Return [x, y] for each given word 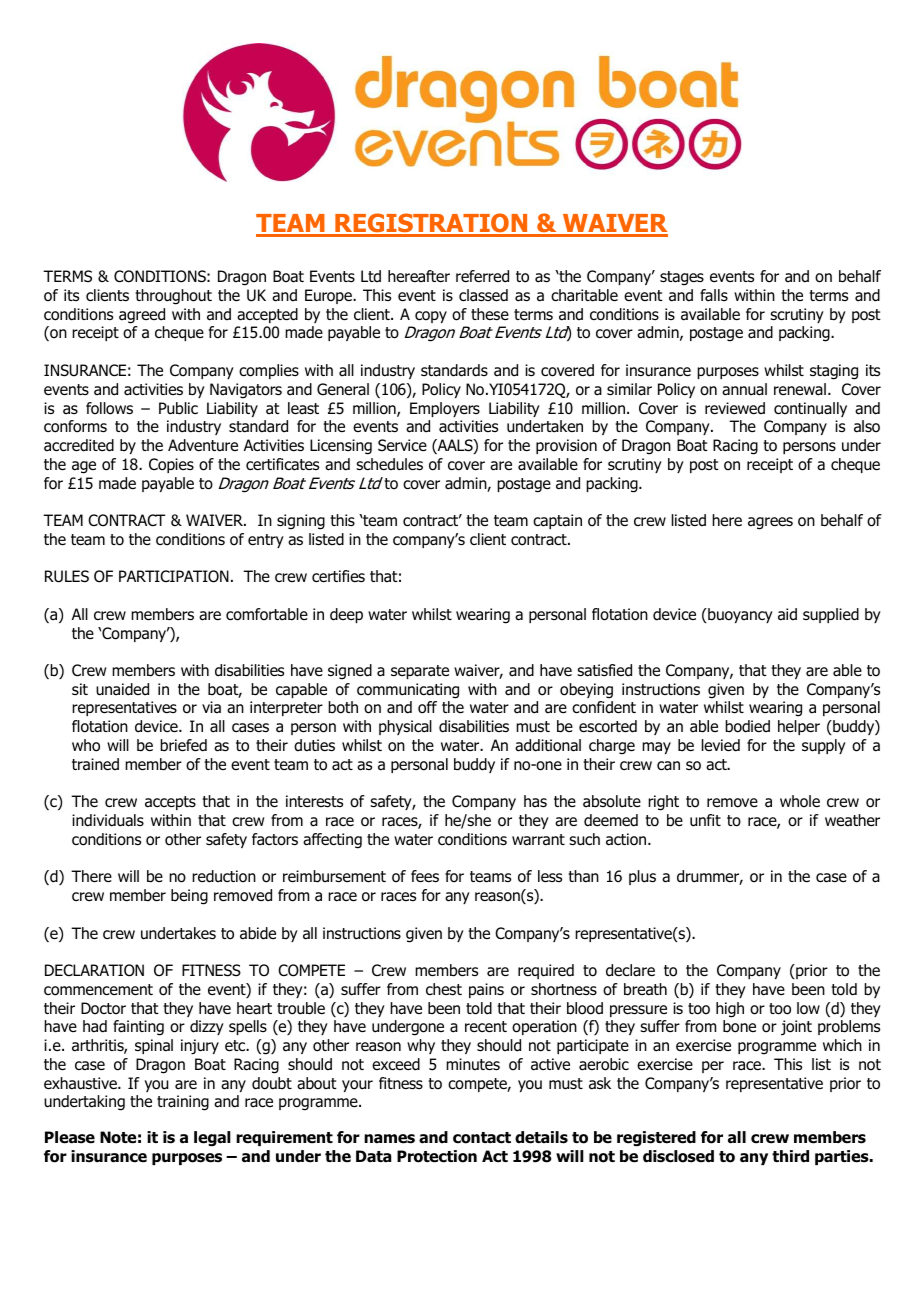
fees [425, 876]
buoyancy [739, 615]
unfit [705, 820]
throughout [173, 297]
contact [482, 1138]
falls [714, 295]
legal [212, 1139]
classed [483, 295]
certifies [338, 576]
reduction [224, 876]
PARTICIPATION [174, 576]
